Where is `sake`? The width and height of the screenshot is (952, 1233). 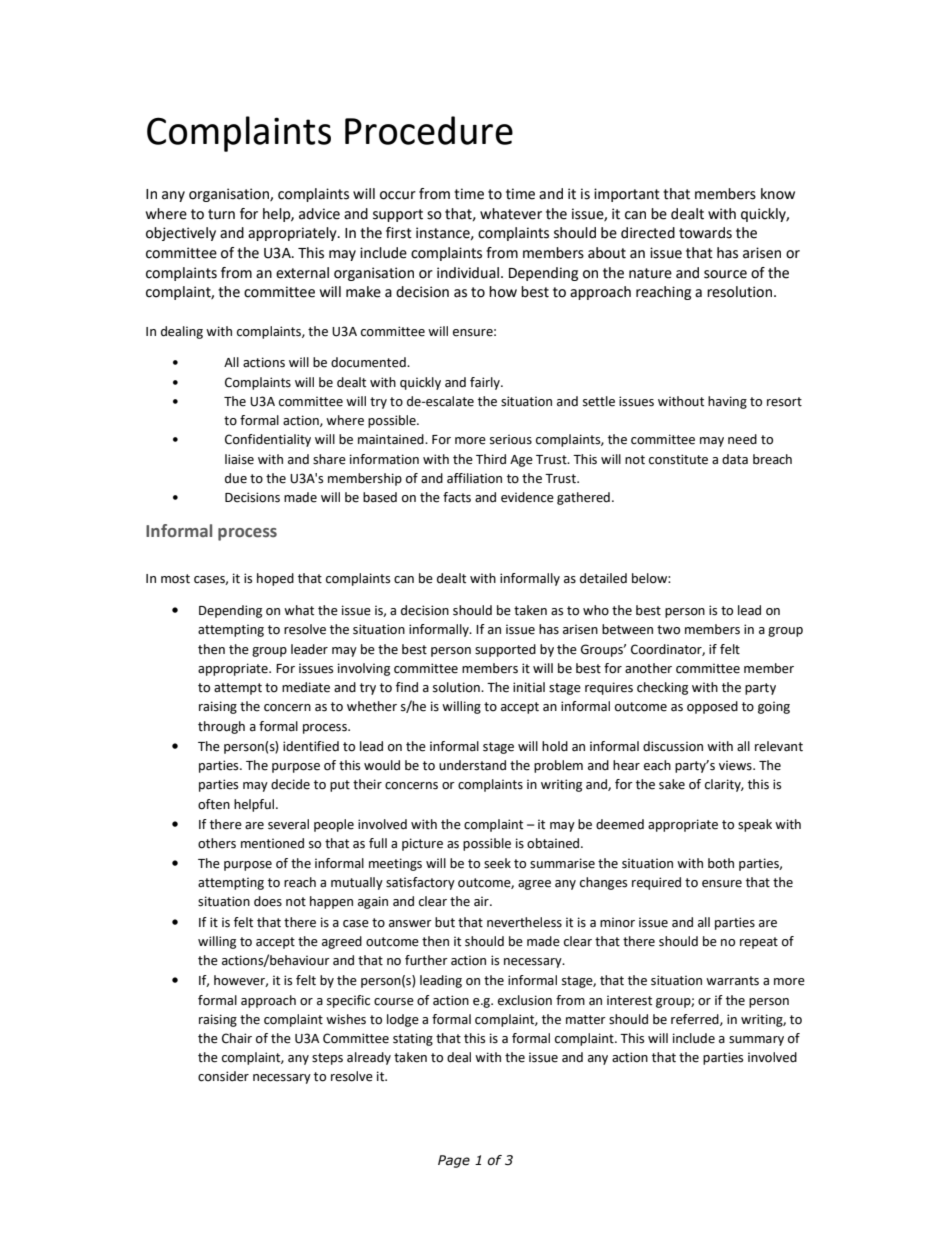
sake is located at coordinates (672, 784).
